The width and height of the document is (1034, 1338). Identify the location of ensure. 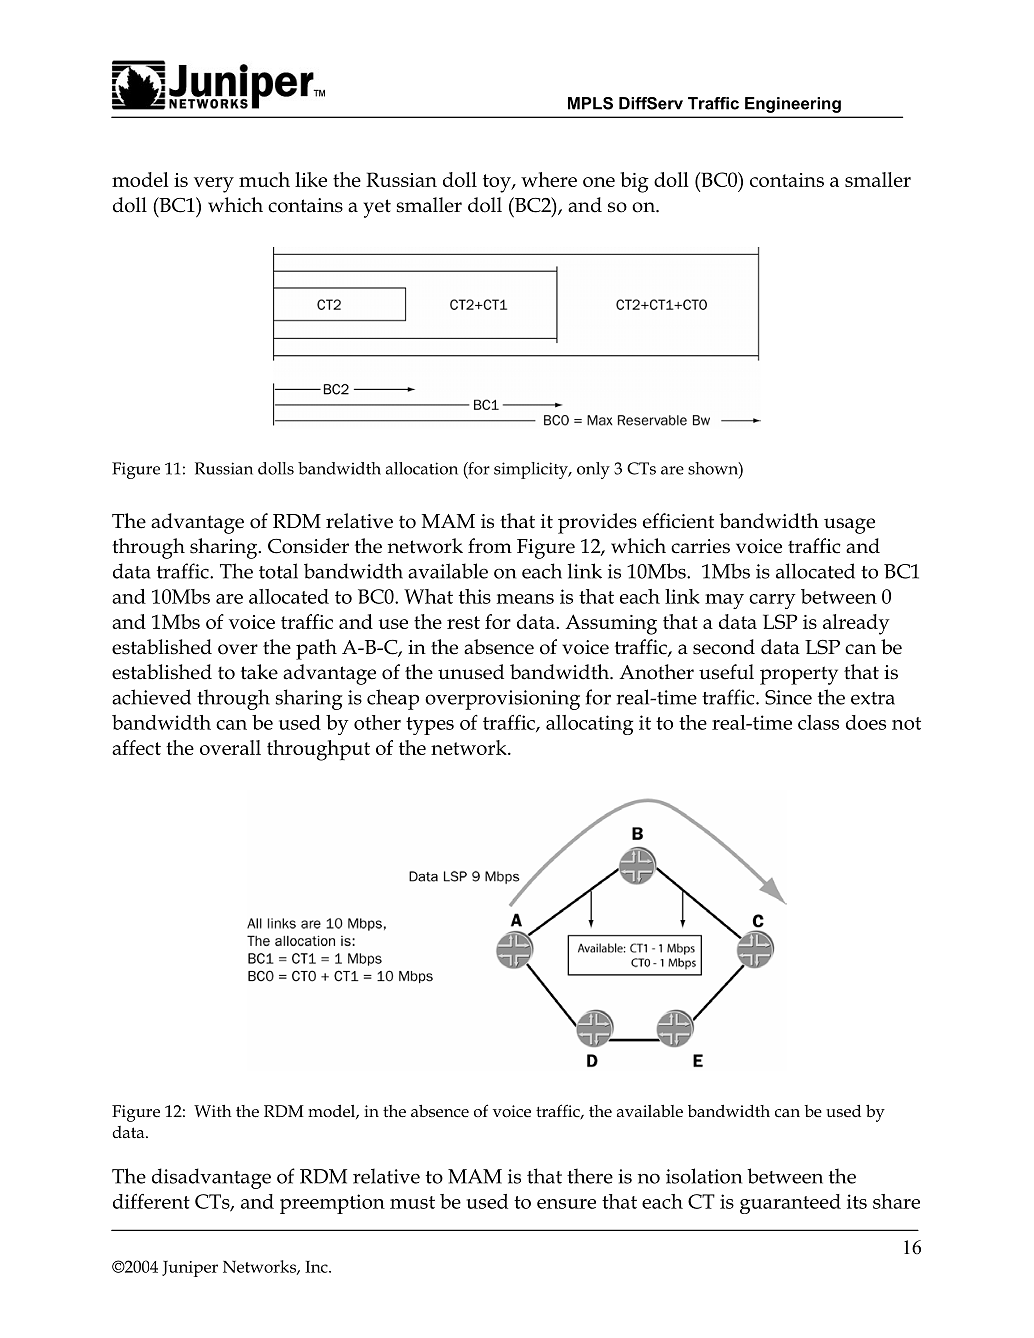
(566, 1204).
